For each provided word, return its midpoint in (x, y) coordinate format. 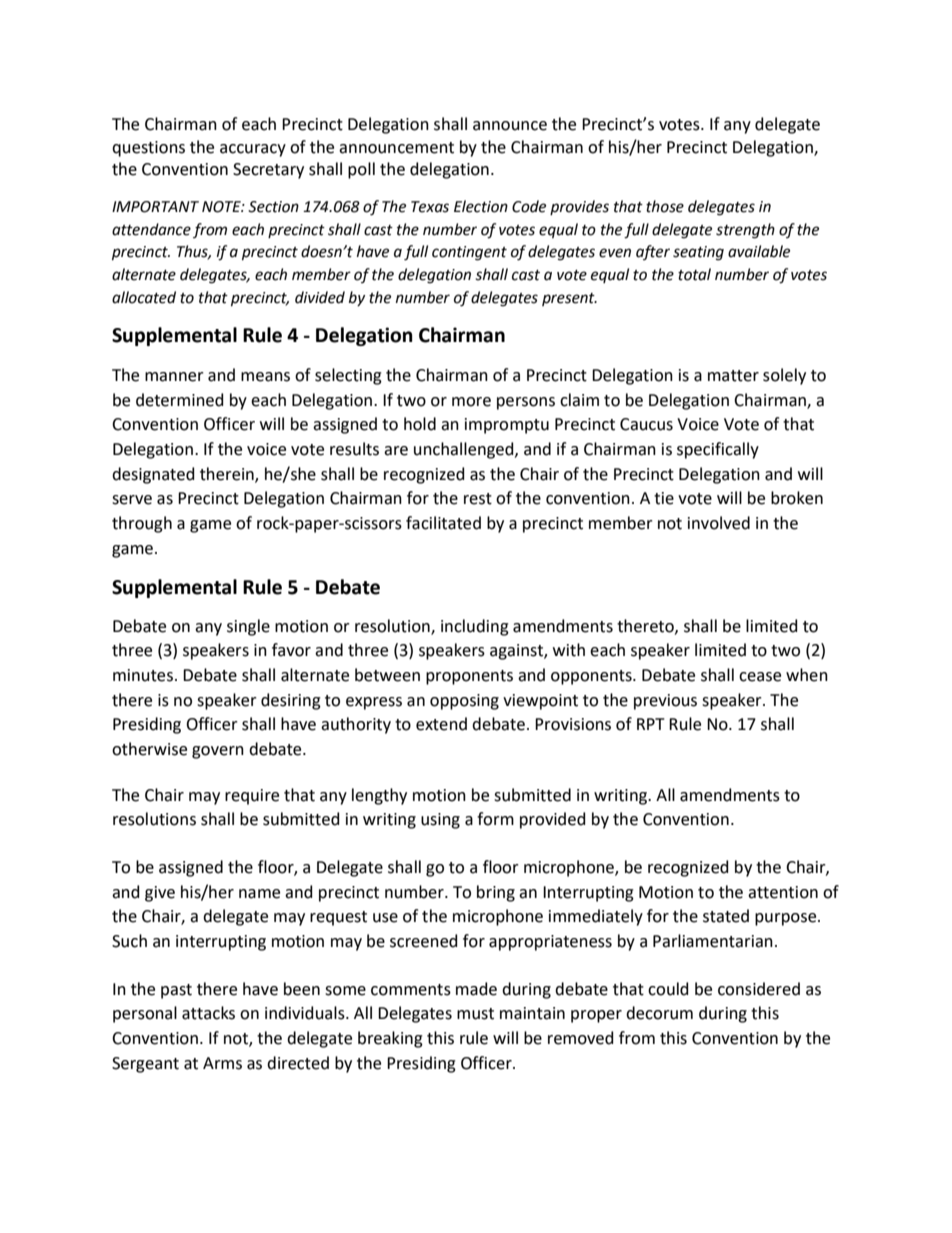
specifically (718, 450)
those (665, 206)
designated (153, 475)
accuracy (253, 150)
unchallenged (465, 450)
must (475, 1014)
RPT (651, 724)
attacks (208, 1013)
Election (481, 206)
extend (441, 724)
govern (218, 752)
